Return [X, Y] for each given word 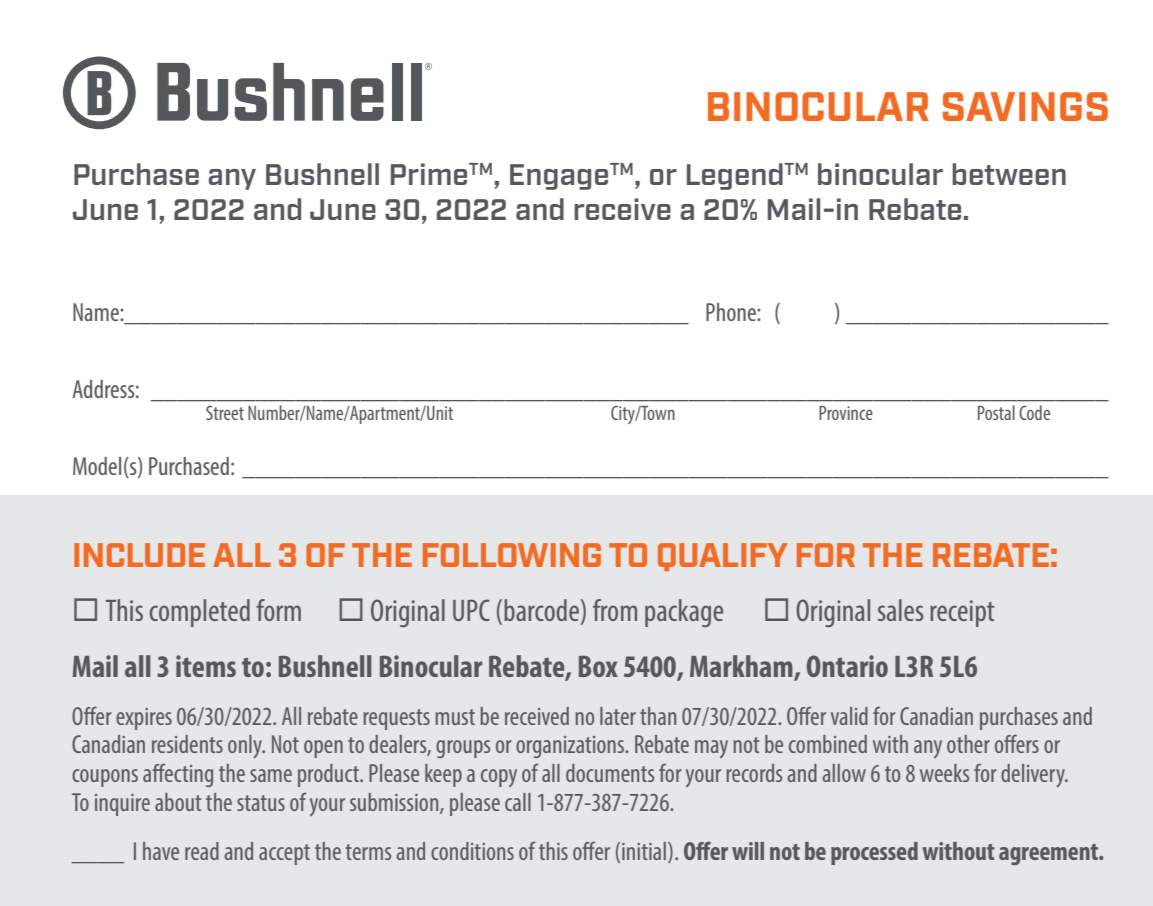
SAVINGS [1025, 106]
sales [900, 610]
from [615, 610]
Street [225, 413]
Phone [732, 312]
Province [846, 413]
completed [199, 613]
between [1009, 174]
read [202, 851]
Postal [996, 412]
